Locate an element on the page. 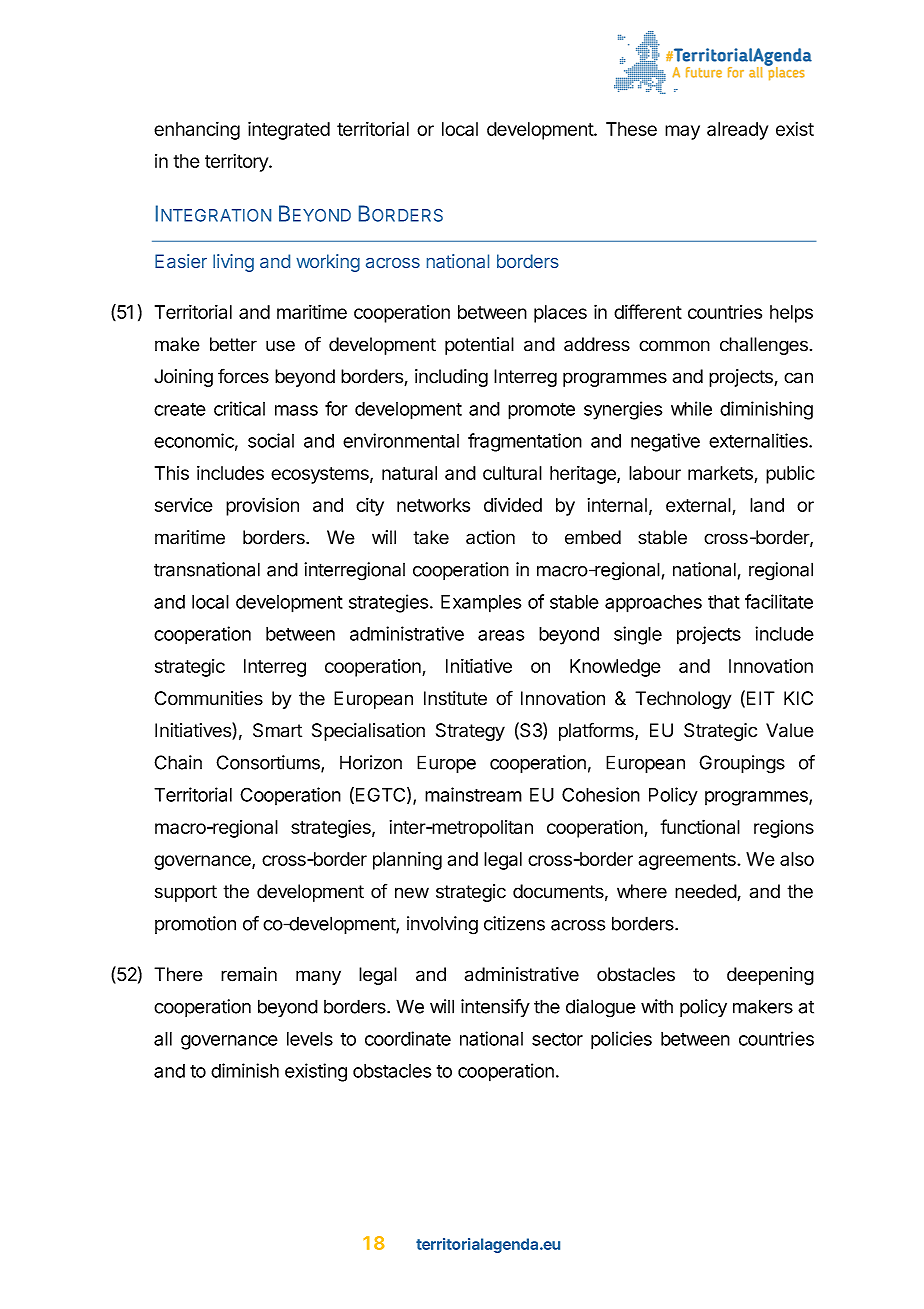 The height and width of the image is (1309, 924). These is located at coordinates (631, 129).
